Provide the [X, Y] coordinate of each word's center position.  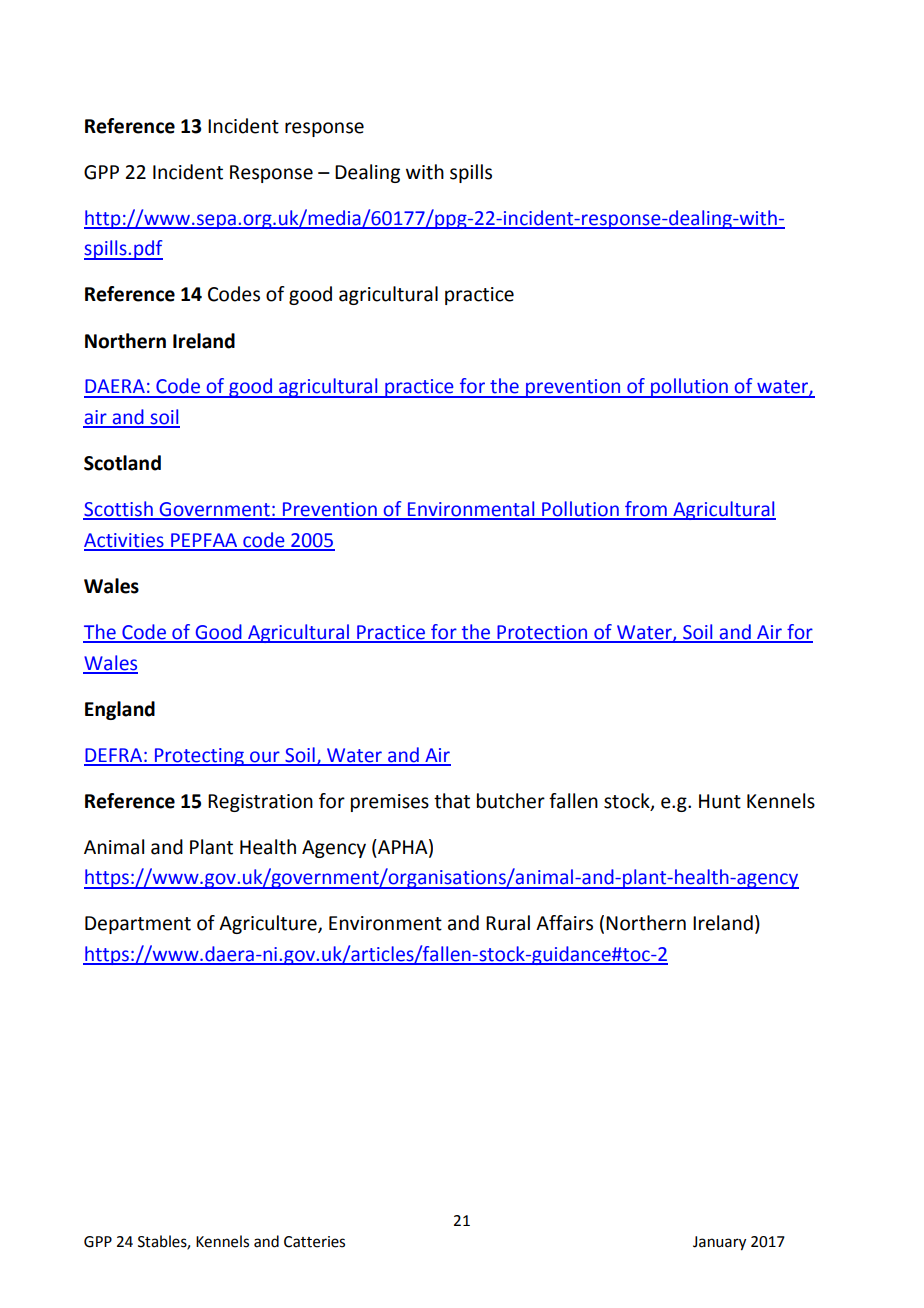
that [452, 801]
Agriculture [269, 924]
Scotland [122, 463]
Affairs [564, 923]
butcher [511, 801]
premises [390, 803]
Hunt [720, 801]
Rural [508, 923]
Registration [260, 803]
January [719, 1243]
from [646, 510]
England [120, 710]
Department [138, 925]
